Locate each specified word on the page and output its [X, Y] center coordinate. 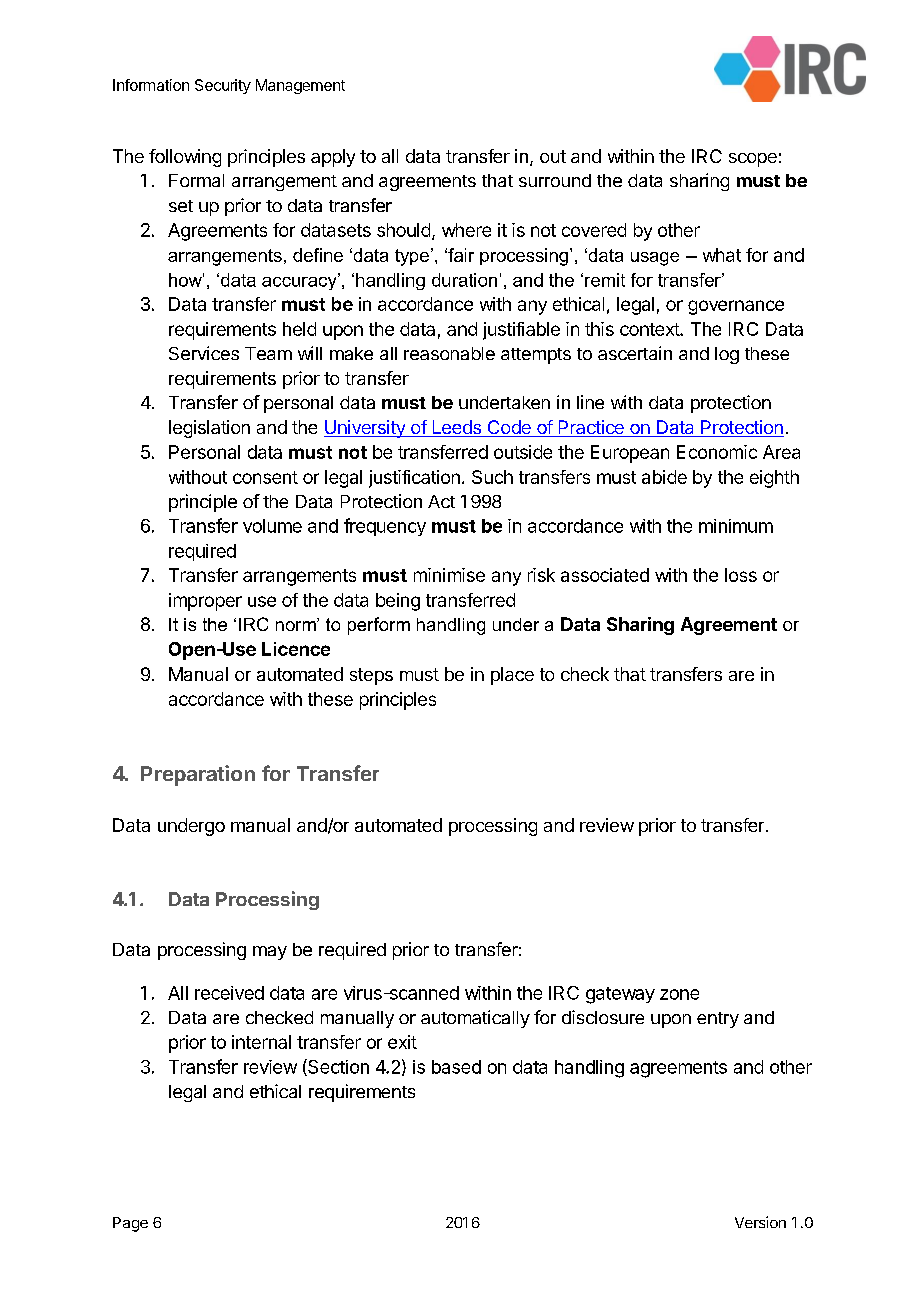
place [512, 676]
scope [753, 160]
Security [223, 86]
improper [205, 602]
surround [555, 180]
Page [130, 1224]
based [456, 1067]
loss [741, 575]
